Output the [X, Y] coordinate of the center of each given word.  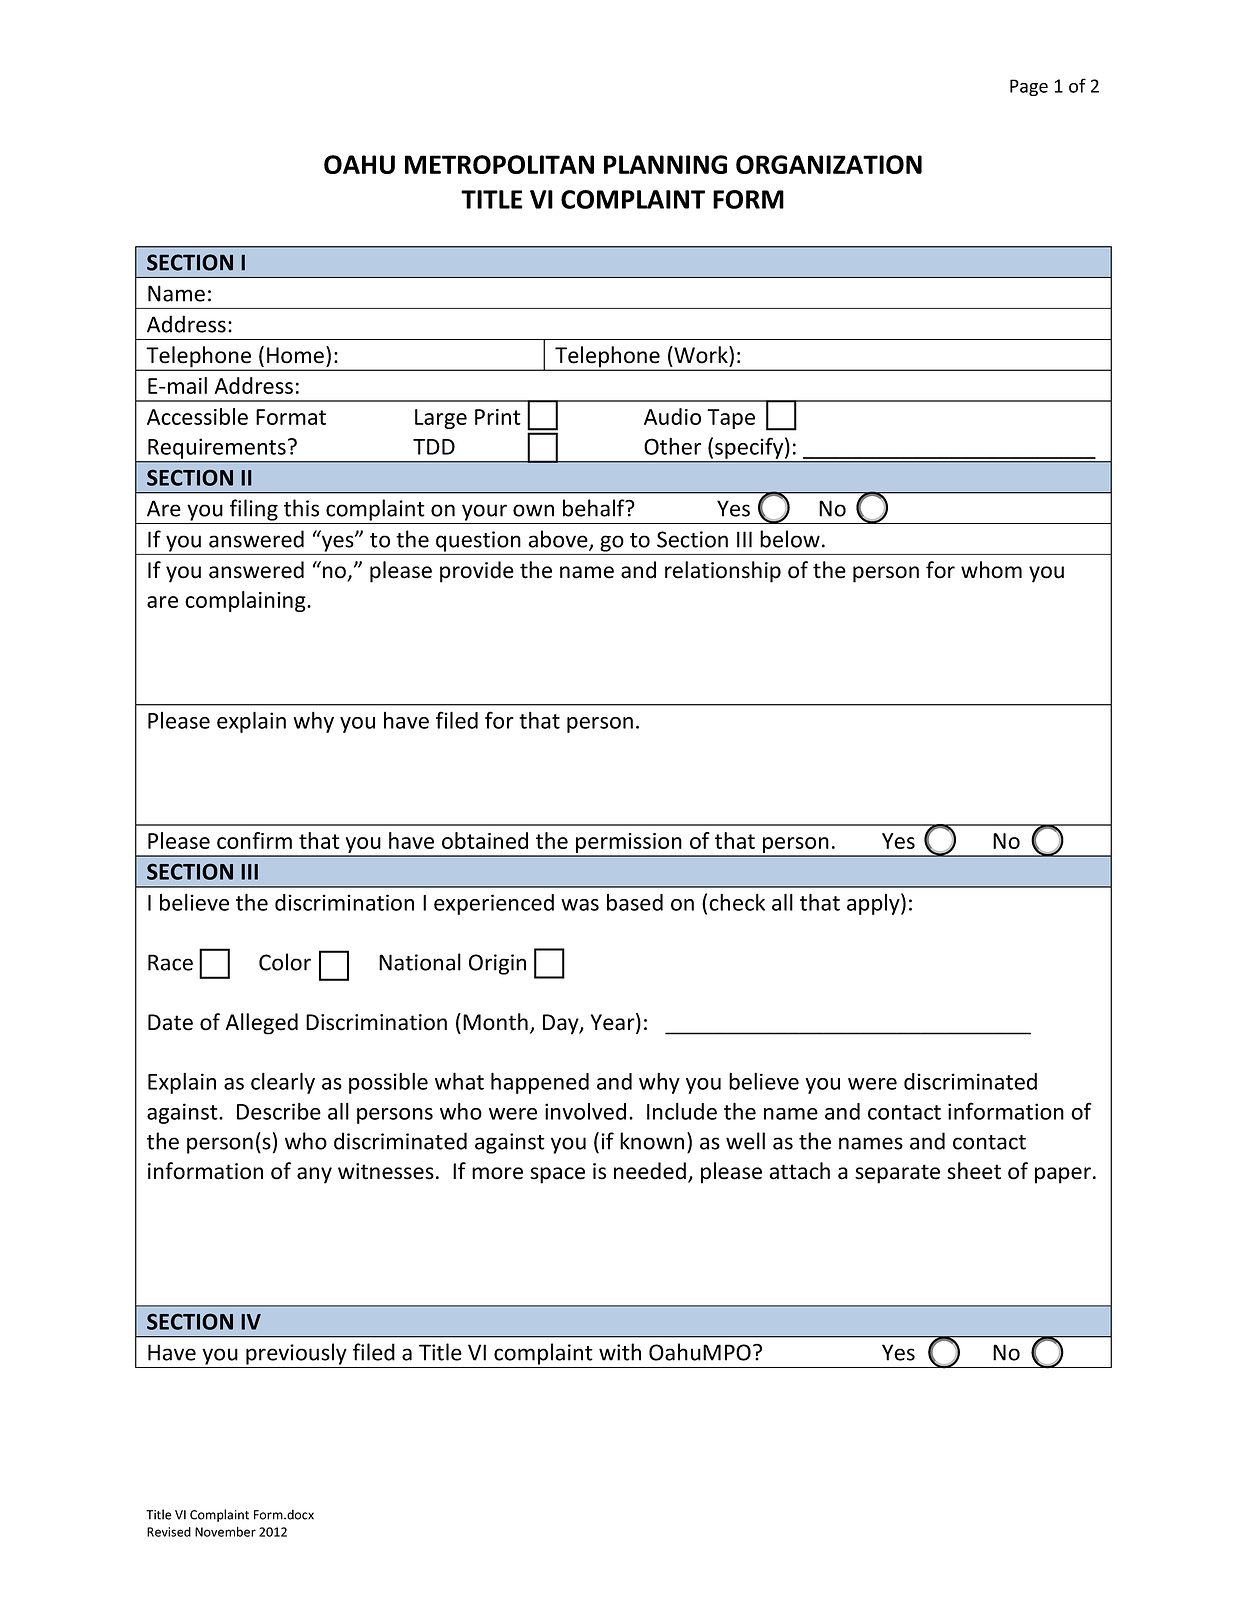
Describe [279, 1111]
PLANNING [665, 164]
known [652, 1141]
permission [629, 844]
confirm [254, 840]
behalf [595, 508]
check [737, 902]
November [225, 1531]
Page [1029, 87]
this [301, 508]
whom [991, 570]
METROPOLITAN [499, 164]
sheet [974, 1171]
